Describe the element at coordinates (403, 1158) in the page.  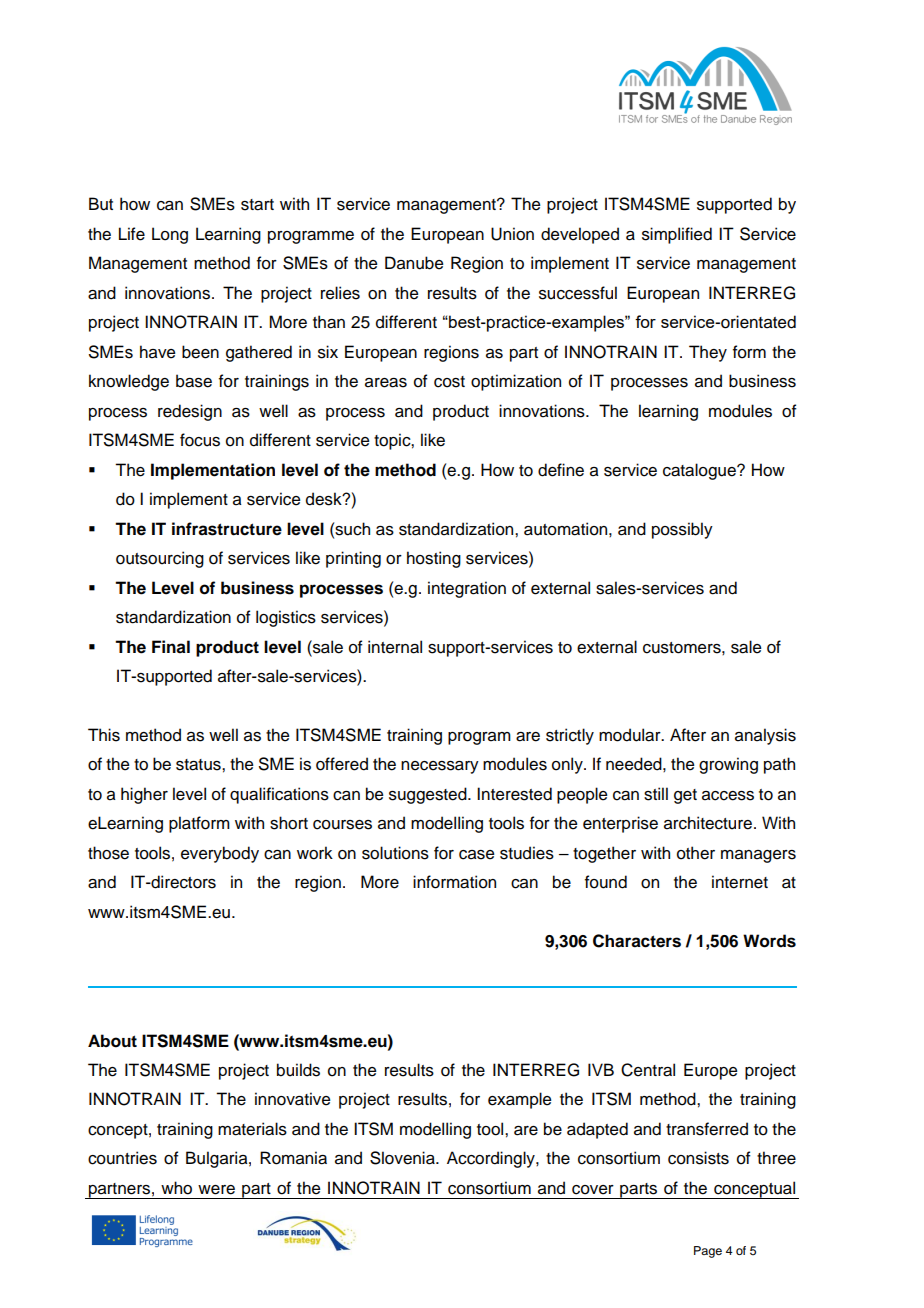
I see `Slovenia` at that location.
